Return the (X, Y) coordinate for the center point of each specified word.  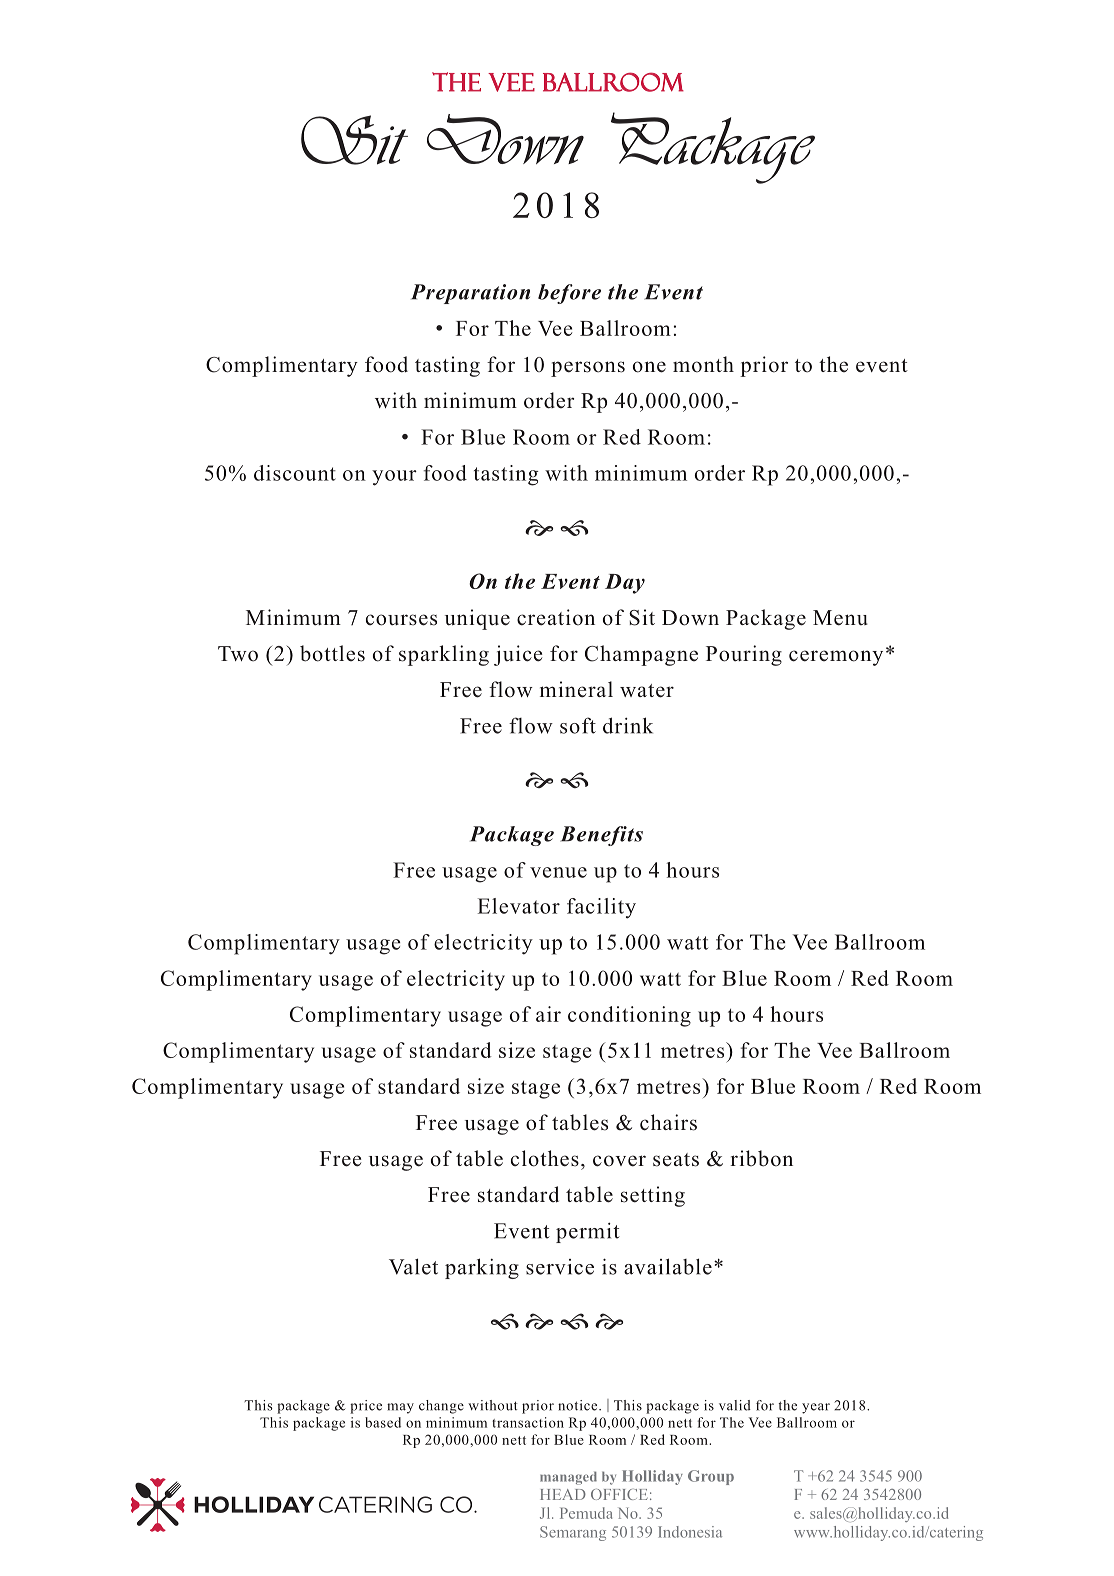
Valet (413, 1266)
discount (295, 473)
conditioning (629, 1016)
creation (556, 617)
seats (676, 1160)
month (703, 364)
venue (558, 872)
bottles (332, 653)
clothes (545, 1158)
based (383, 1422)
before (569, 294)
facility (601, 908)
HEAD (563, 1494)
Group (711, 1477)
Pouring (744, 655)
